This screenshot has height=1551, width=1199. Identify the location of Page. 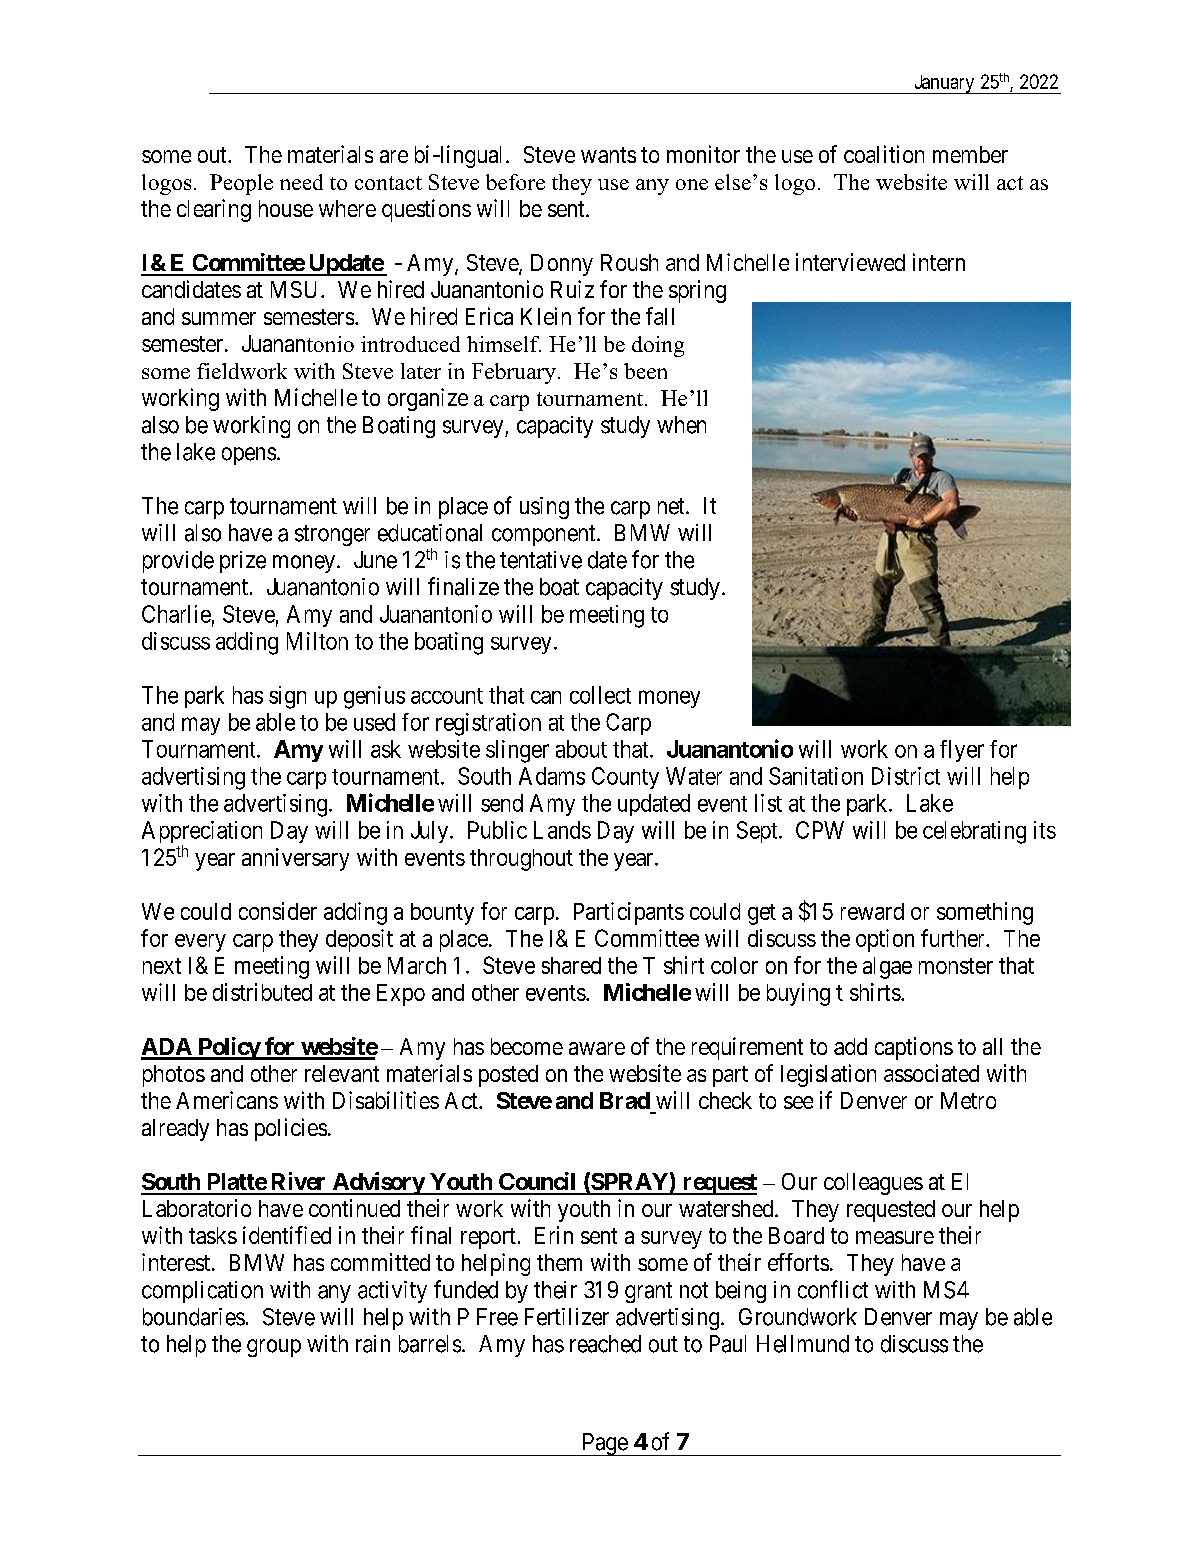
(604, 1444).
